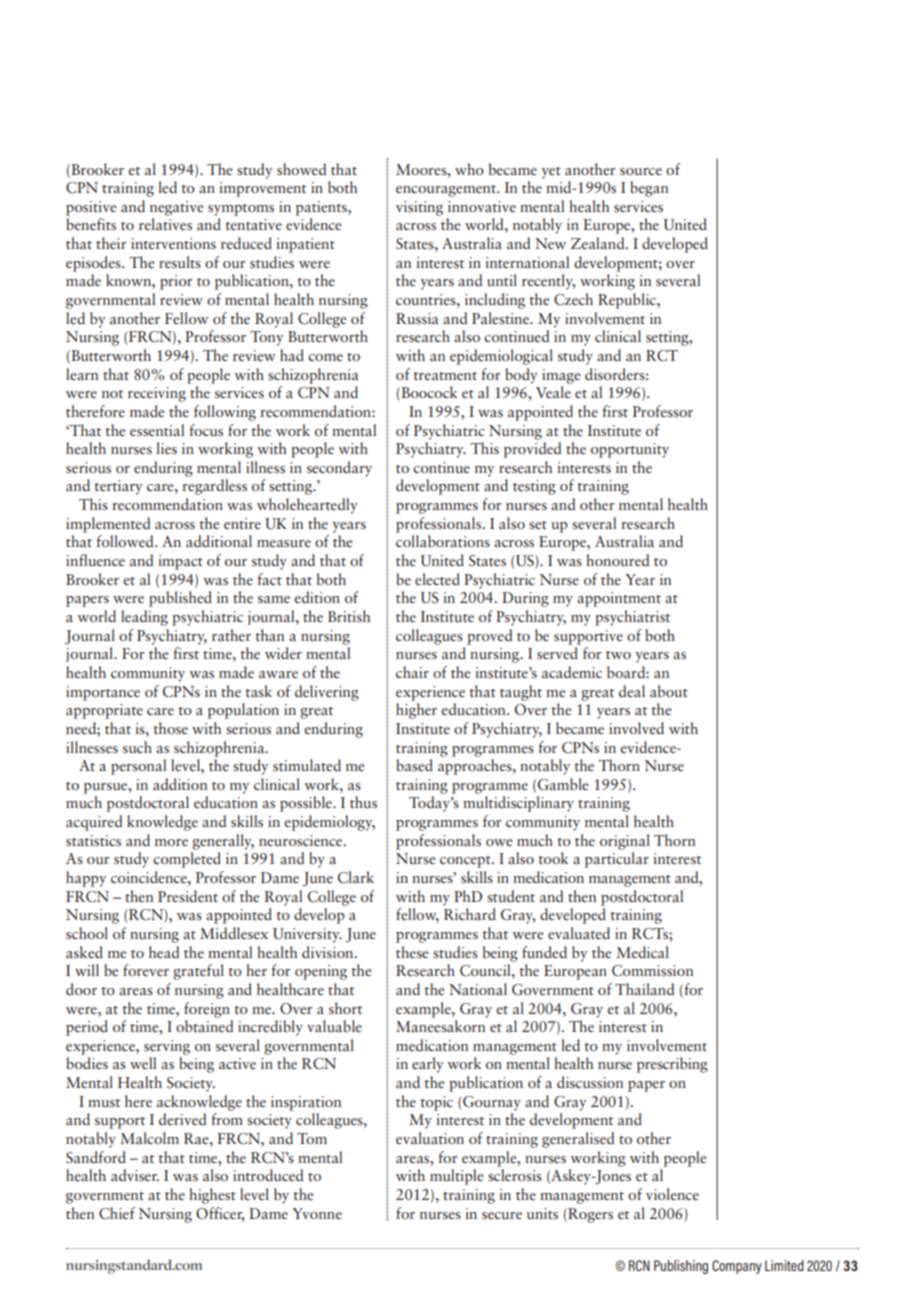 The width and height of the image is (924, 1308). What do you see at coordinates (470, 914) in the image?
I see `Richard` at bounding box center [470, 914].
